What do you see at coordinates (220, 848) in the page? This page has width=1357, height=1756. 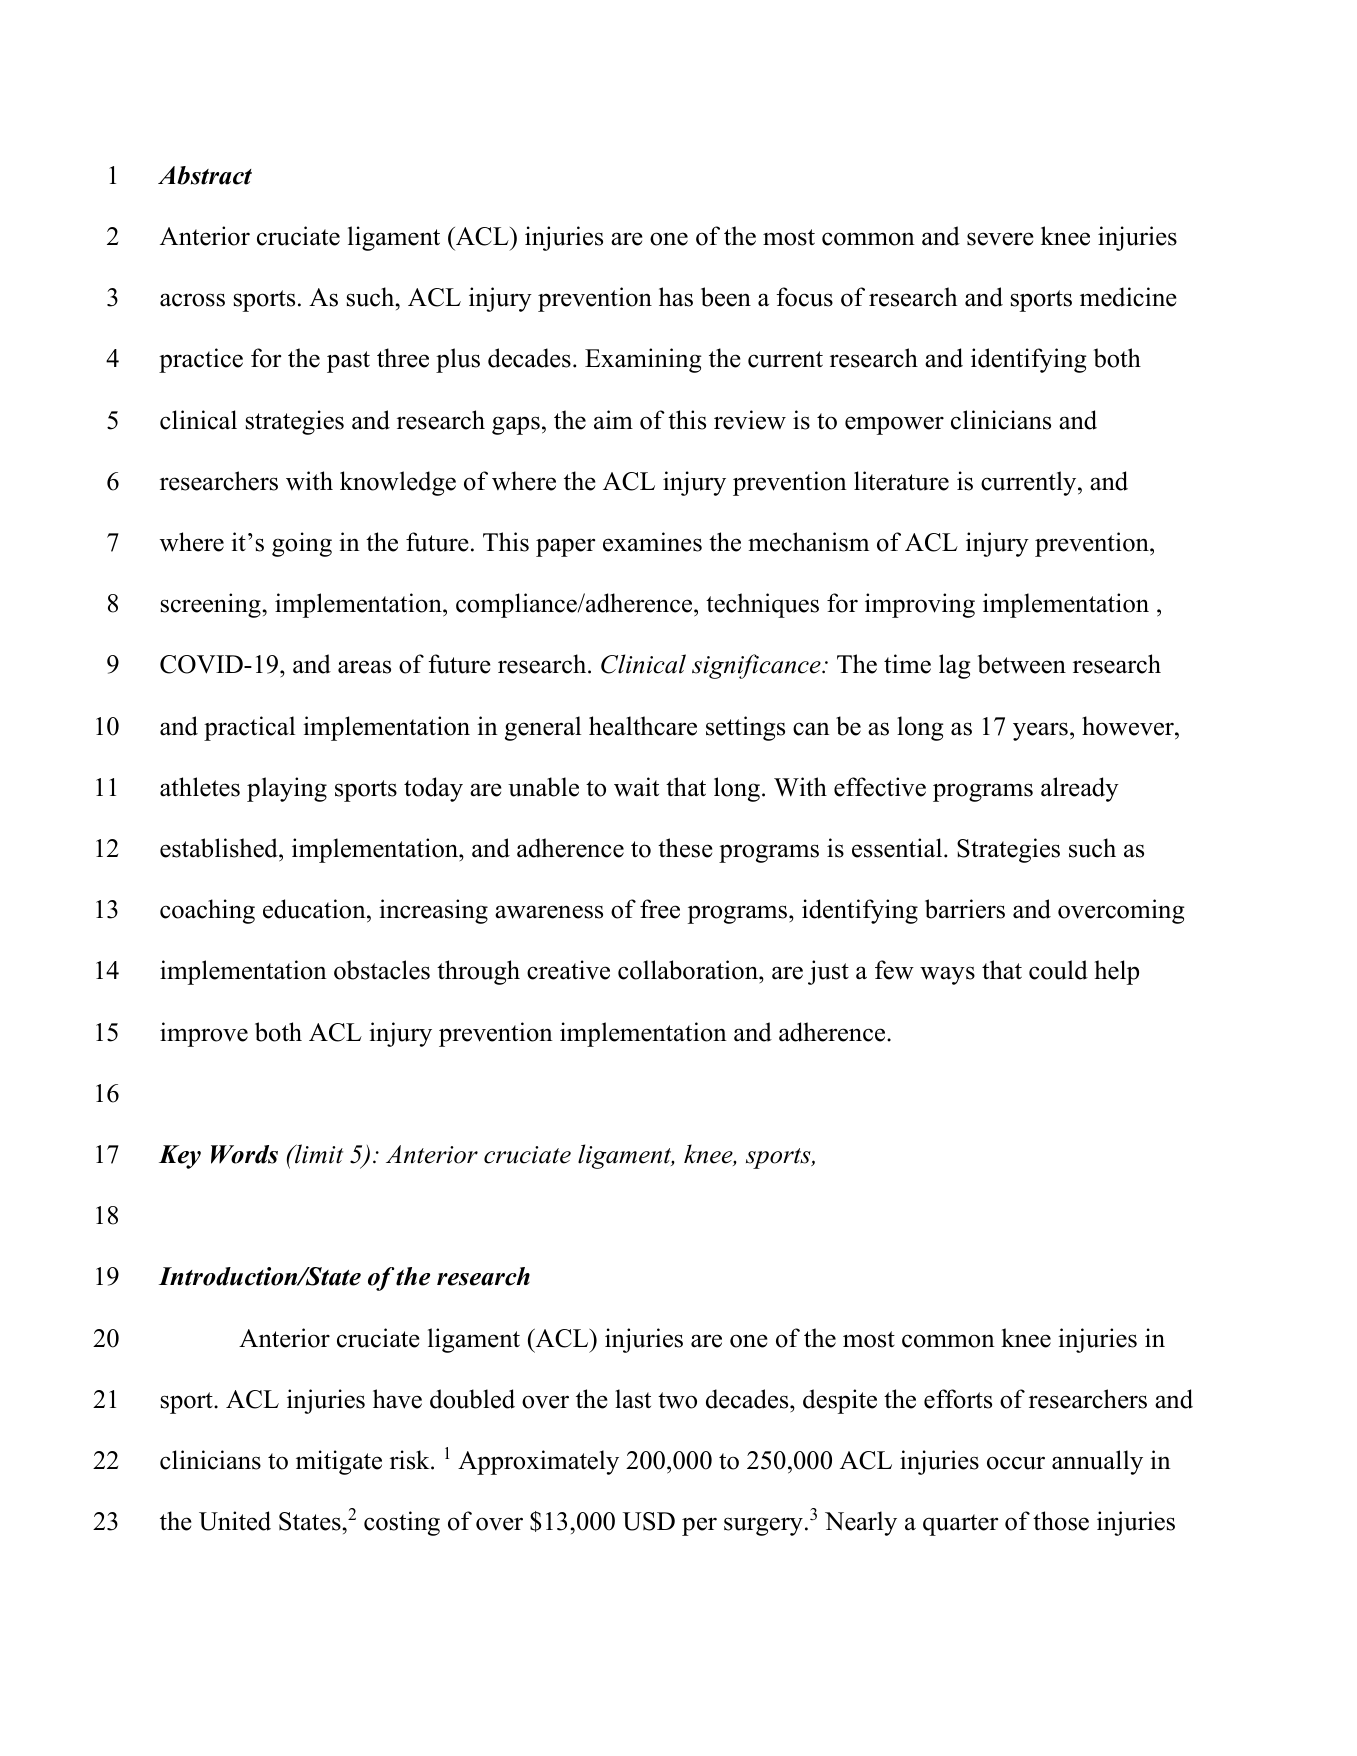 I see `established` at bounding box center [220, 848].
